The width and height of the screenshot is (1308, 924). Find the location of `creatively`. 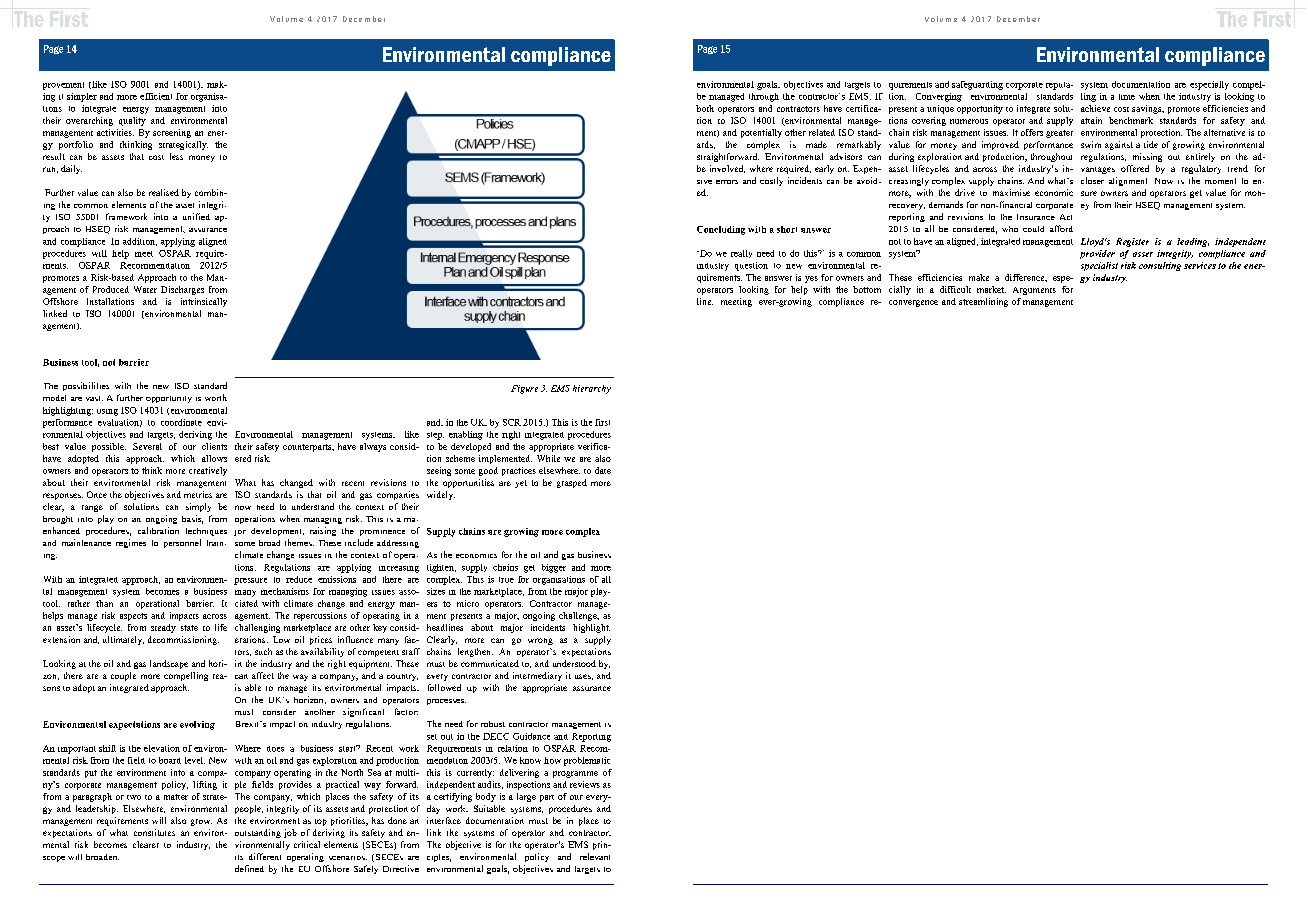

creatively is located at coordinates (208, 471).
